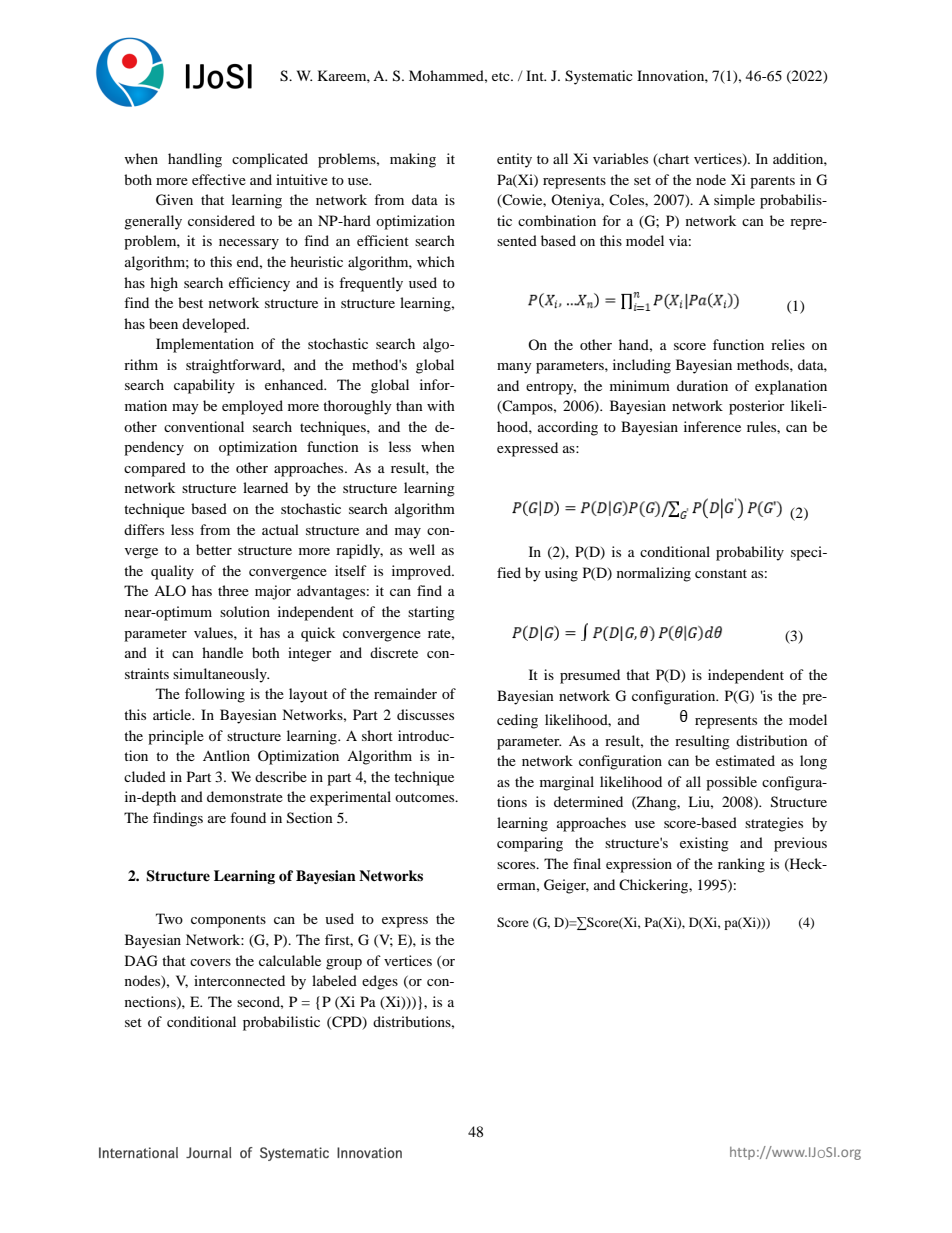 The image size is (952, 1233). Describe the element at coordinates (380, 982) in the screenshot. I see `edges` at that location.
